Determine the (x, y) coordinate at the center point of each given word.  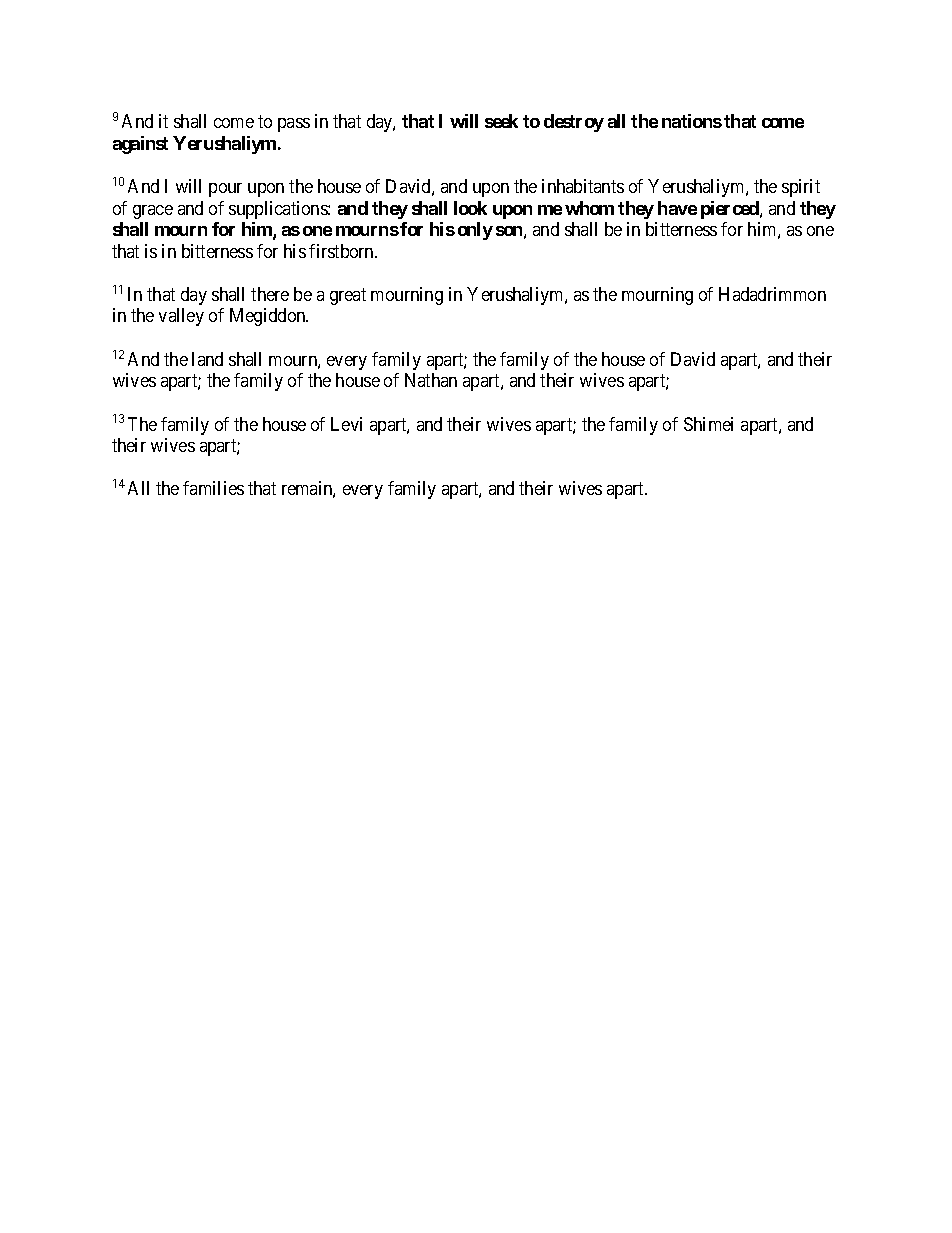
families (213, 488)
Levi (346, 424)
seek (501, 121)
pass (294, 125)
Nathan (431, 380)
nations (692, 121)
